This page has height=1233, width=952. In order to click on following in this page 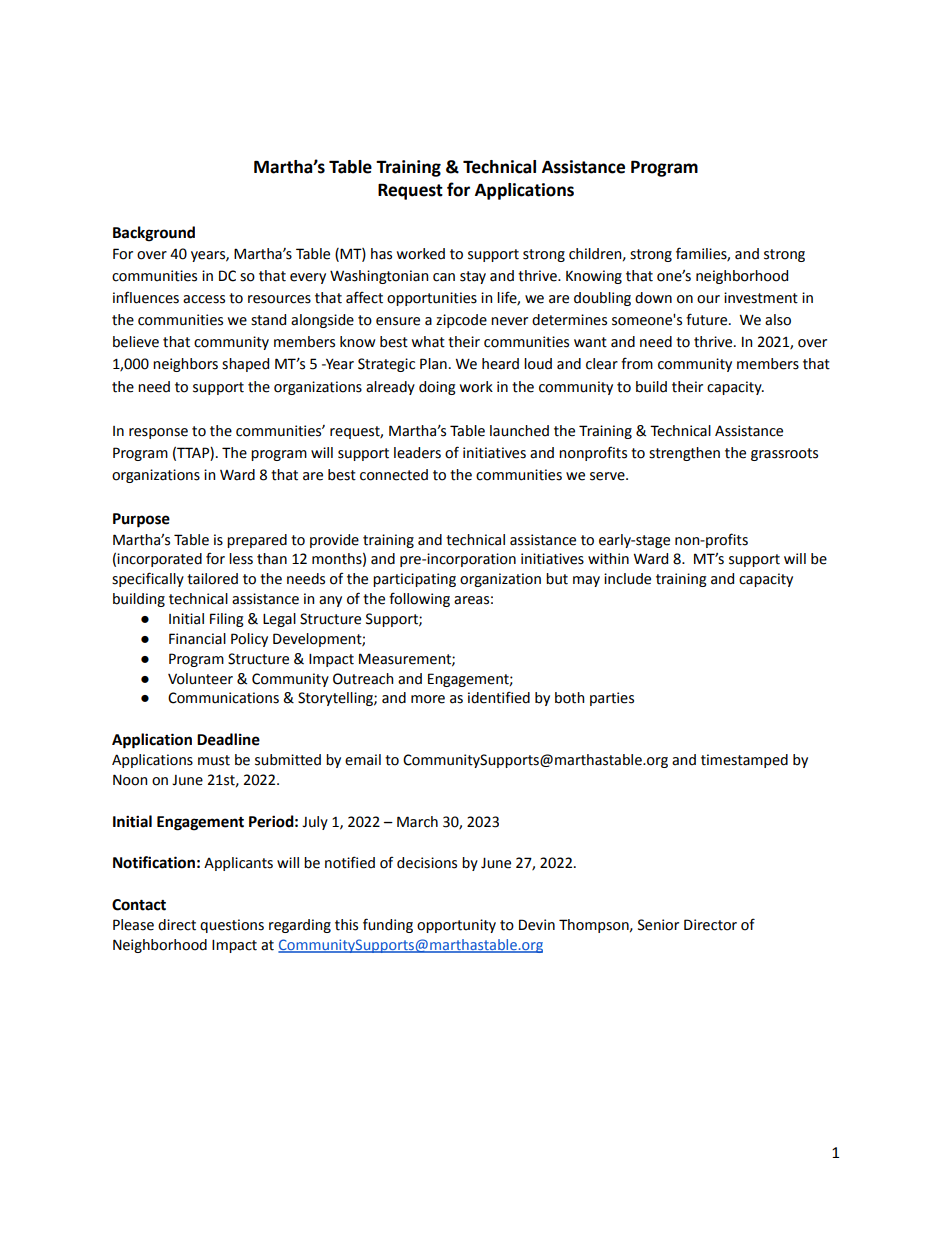, I will do `click(419, 599)`.
